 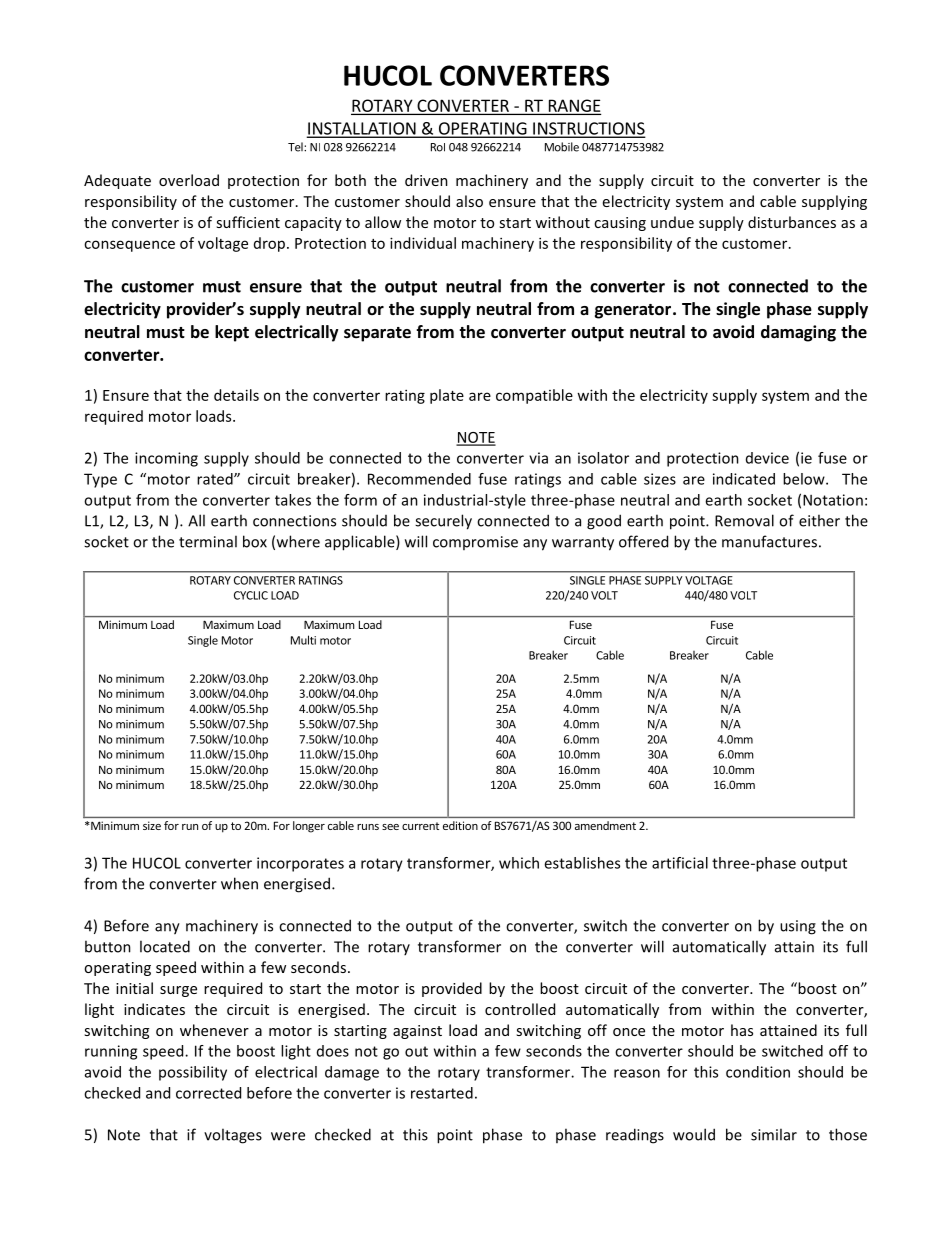 I want to click on Adequate, so click(x=117, y=181).
